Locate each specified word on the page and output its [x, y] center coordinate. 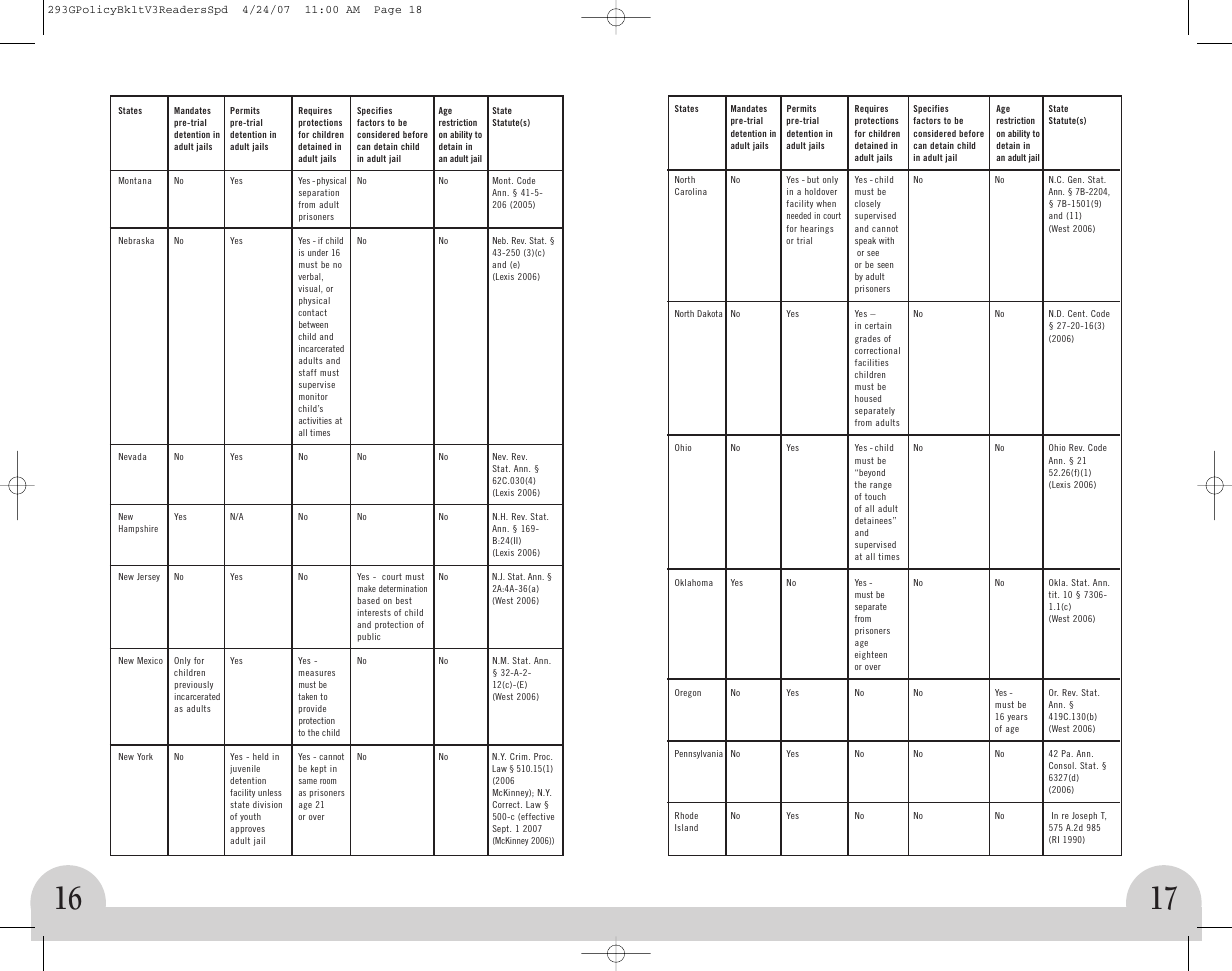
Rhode [686, 815]
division [267, 804]
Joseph [1084, 816]
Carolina [691, 191]
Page [387, 10]
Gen [1076, 179]
